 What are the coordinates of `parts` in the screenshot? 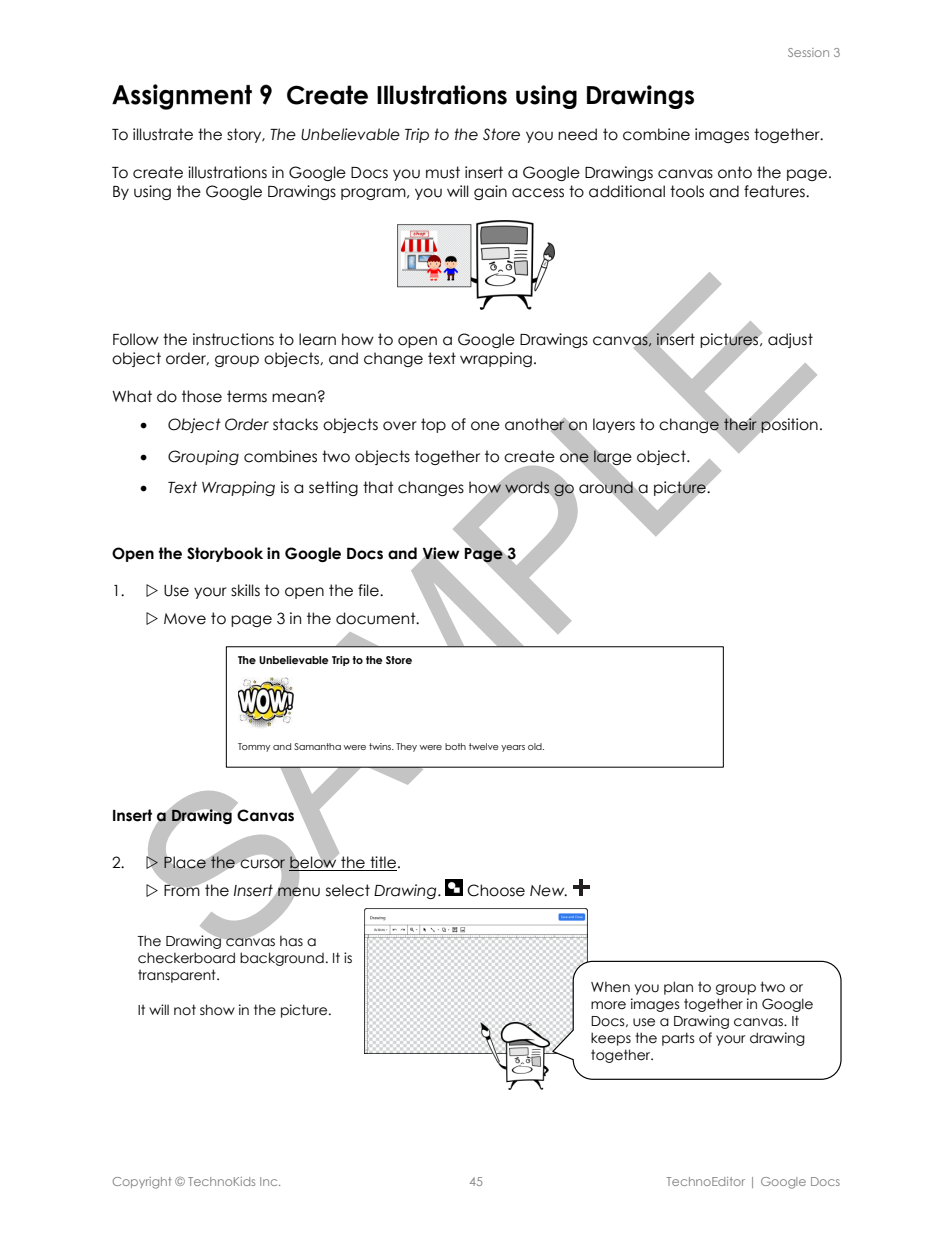 It's located at (678, 1039).
